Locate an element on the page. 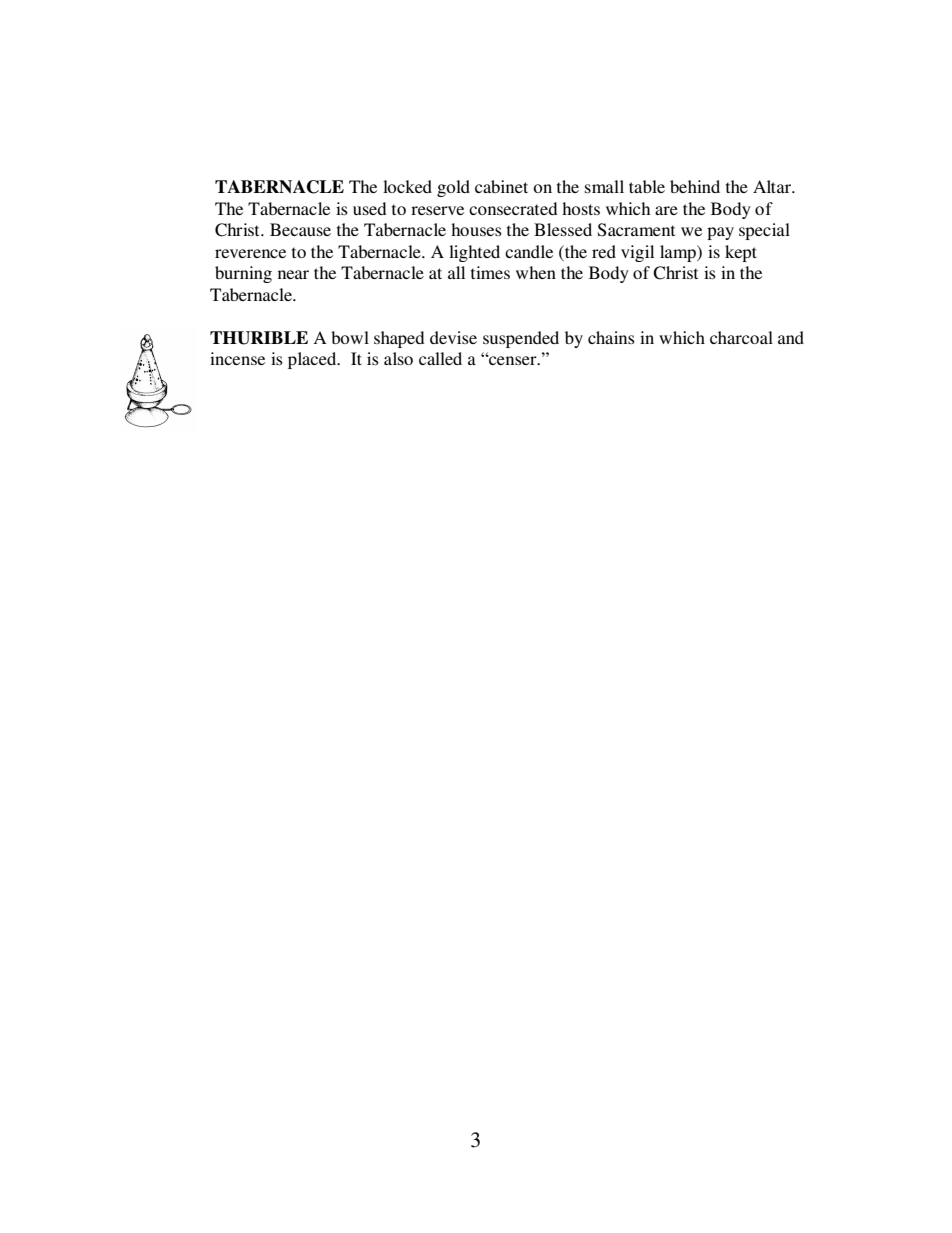 This page has height=1233, width=952. reverence is located at coordinates (250, 253).
